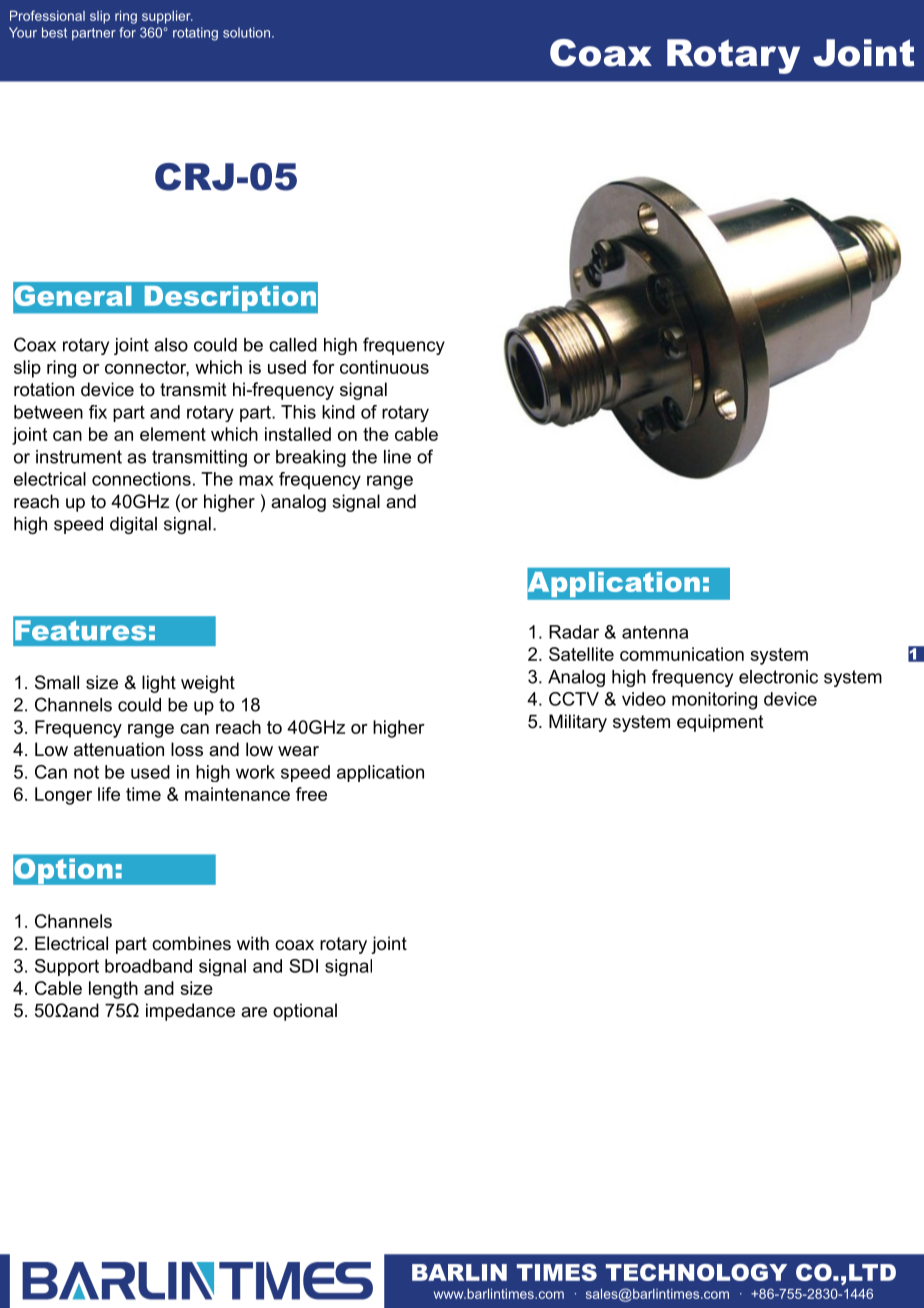 This screenshot has height=1308, width=924. What do you see at coordinates (190, 1012) in the screenshot?
I see `impedance` at bounding box center [190, 1012].
